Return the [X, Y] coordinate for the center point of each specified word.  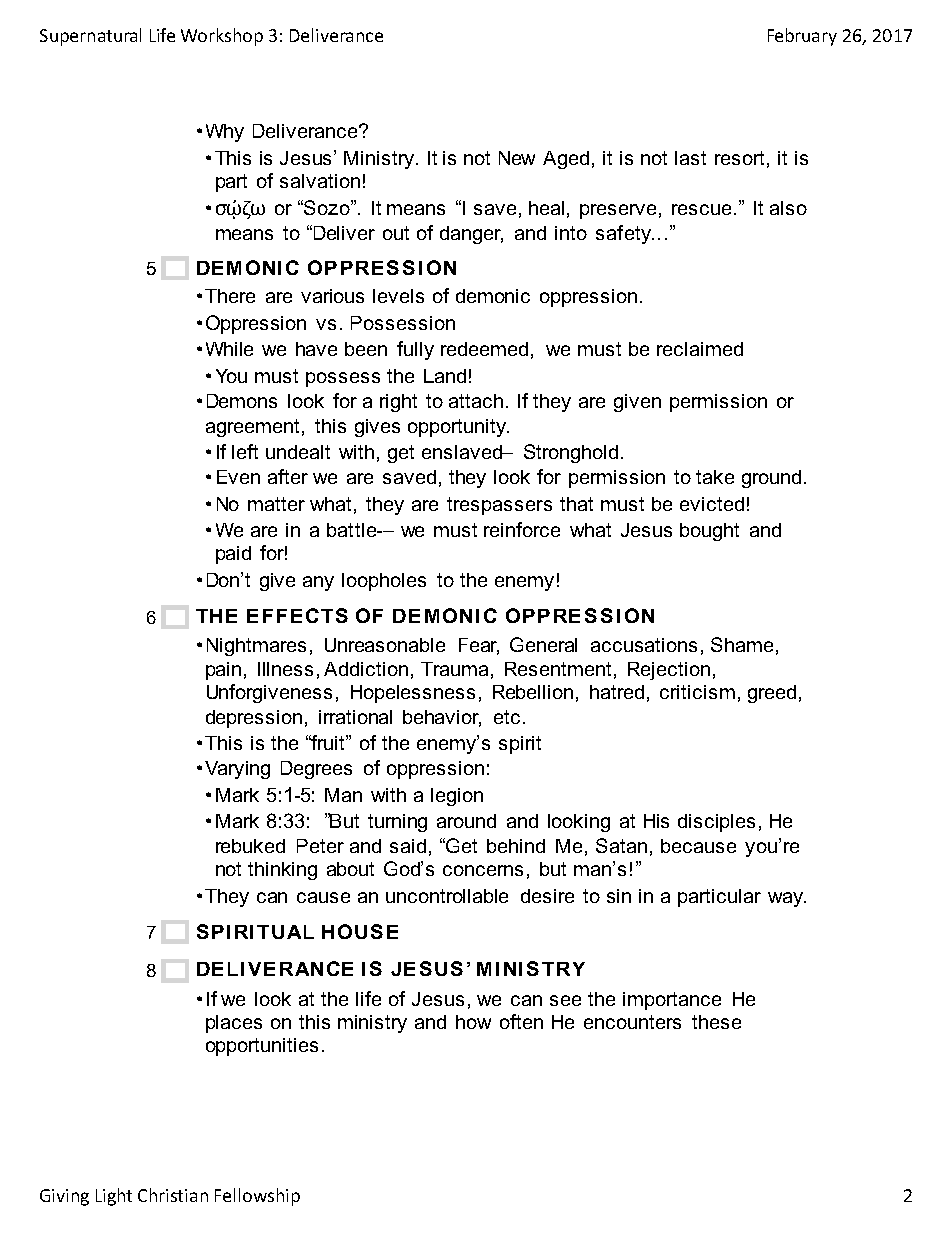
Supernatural [90, 37]
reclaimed [700, 349]
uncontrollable [447, 896]
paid [233, 555]
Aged [566, 160]
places [234, 1024]
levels [398, 296]
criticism [697, 692]
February [802, 37]
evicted [712, 504]
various [332, 296]
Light [114, 1197]
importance [672, 1001]
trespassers [499, 506]
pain [223, 671]
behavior [442, 718]
